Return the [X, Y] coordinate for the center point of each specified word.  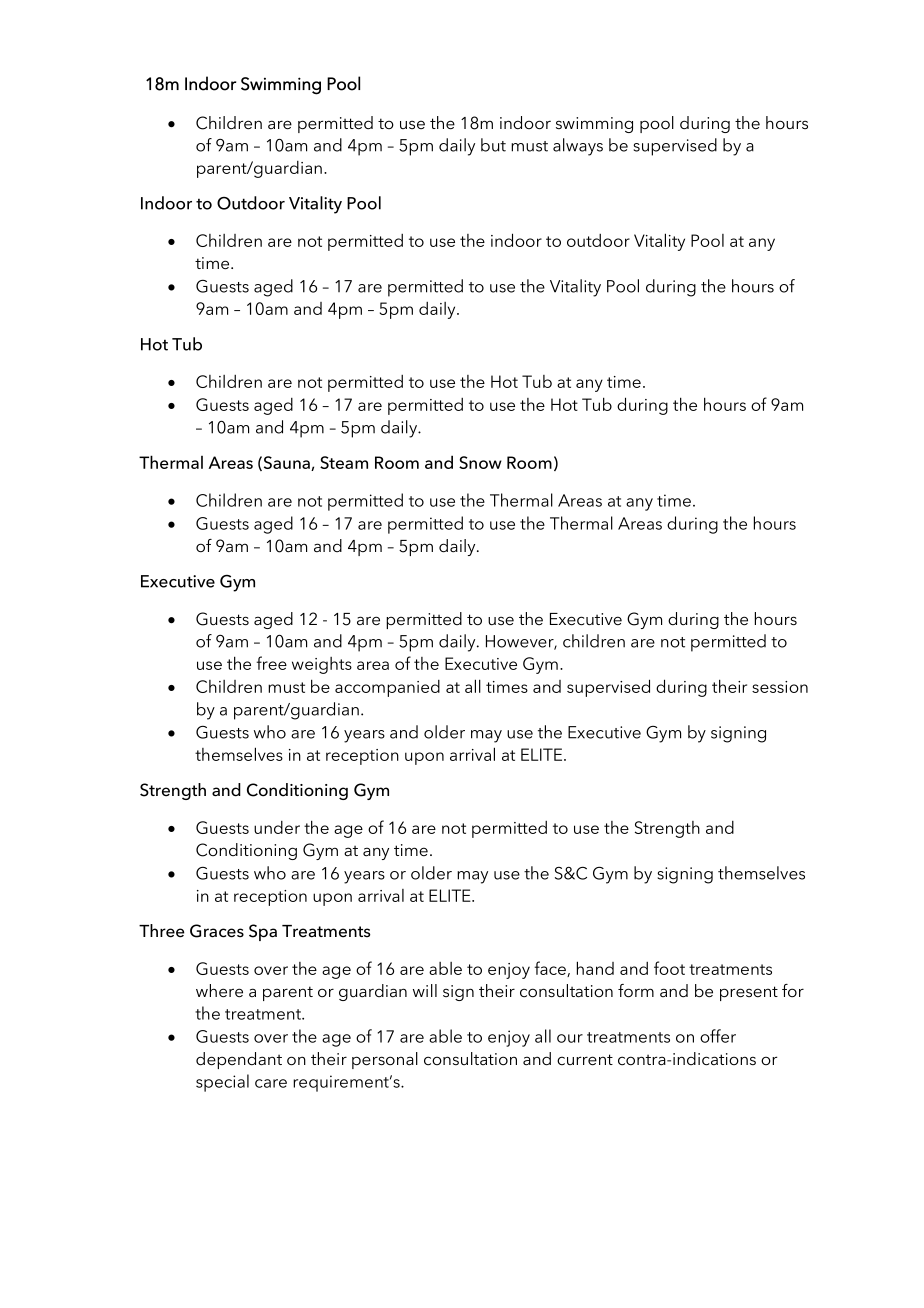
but [493, 145]
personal [385, 1060]
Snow [480, 462]
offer [718, 1036]
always [578, 147]
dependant [239, 1060]
